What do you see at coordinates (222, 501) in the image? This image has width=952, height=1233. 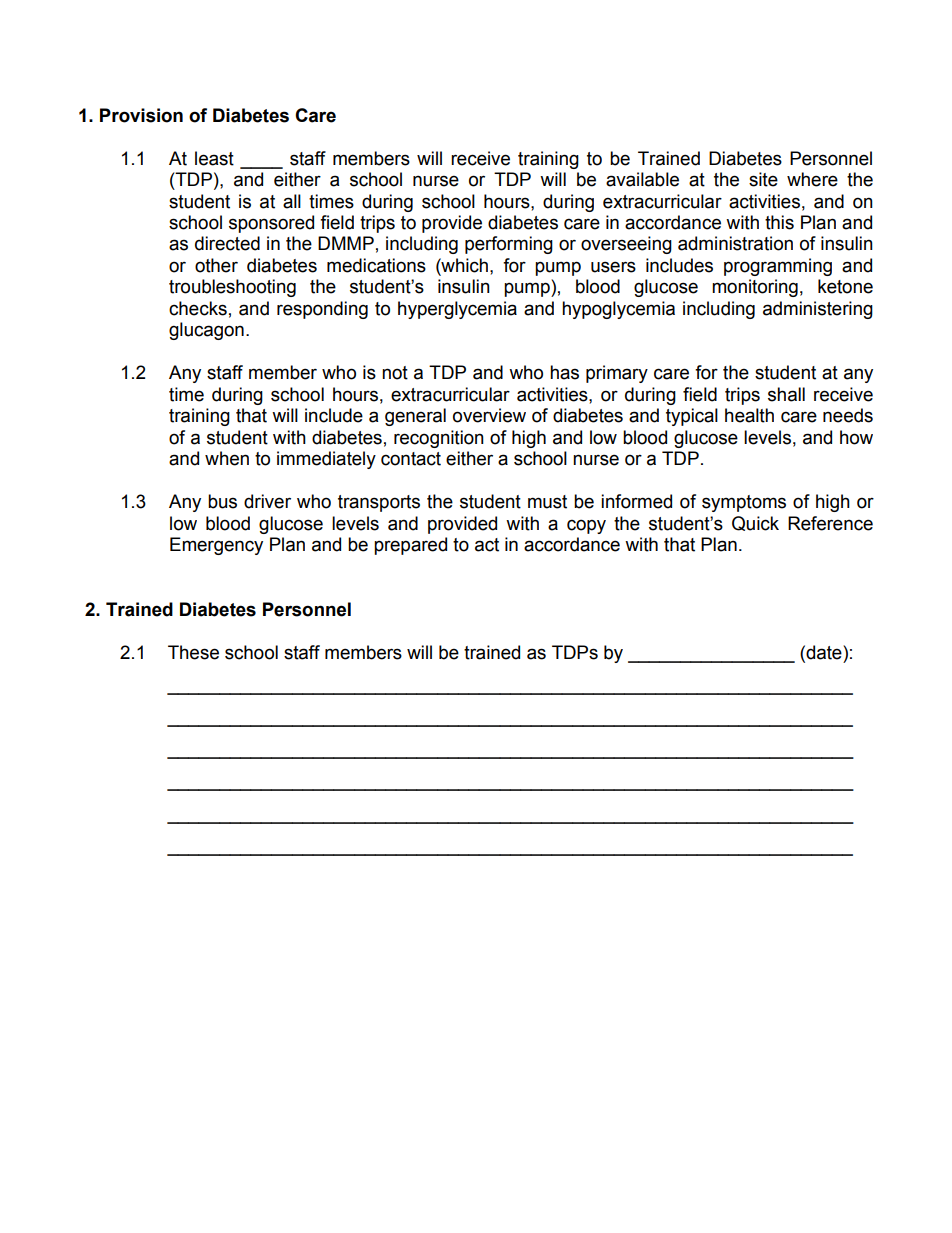 I see `bus` at bounding box center [222, 501].
